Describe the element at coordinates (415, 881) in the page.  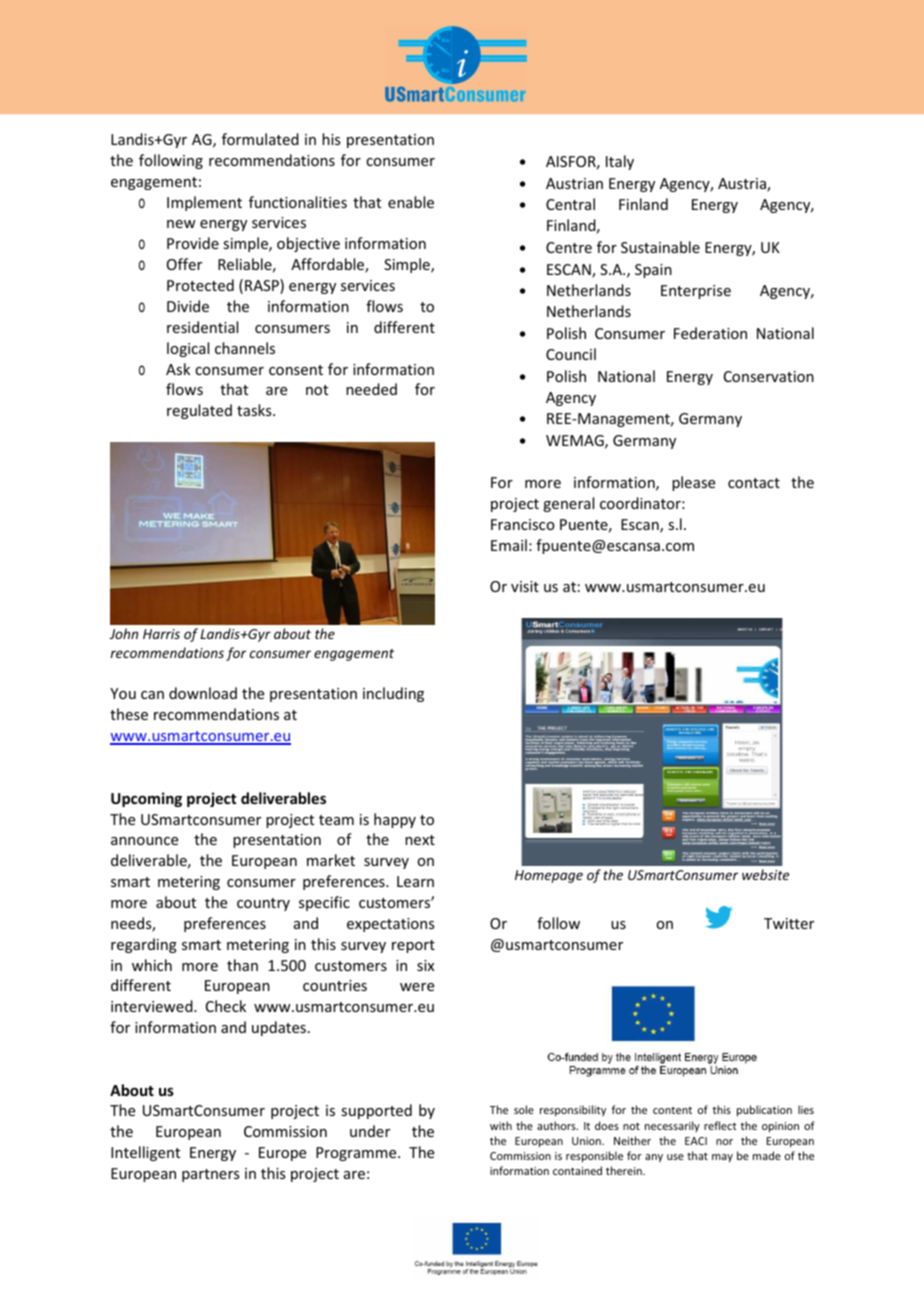
I see `Learn` at that location.
